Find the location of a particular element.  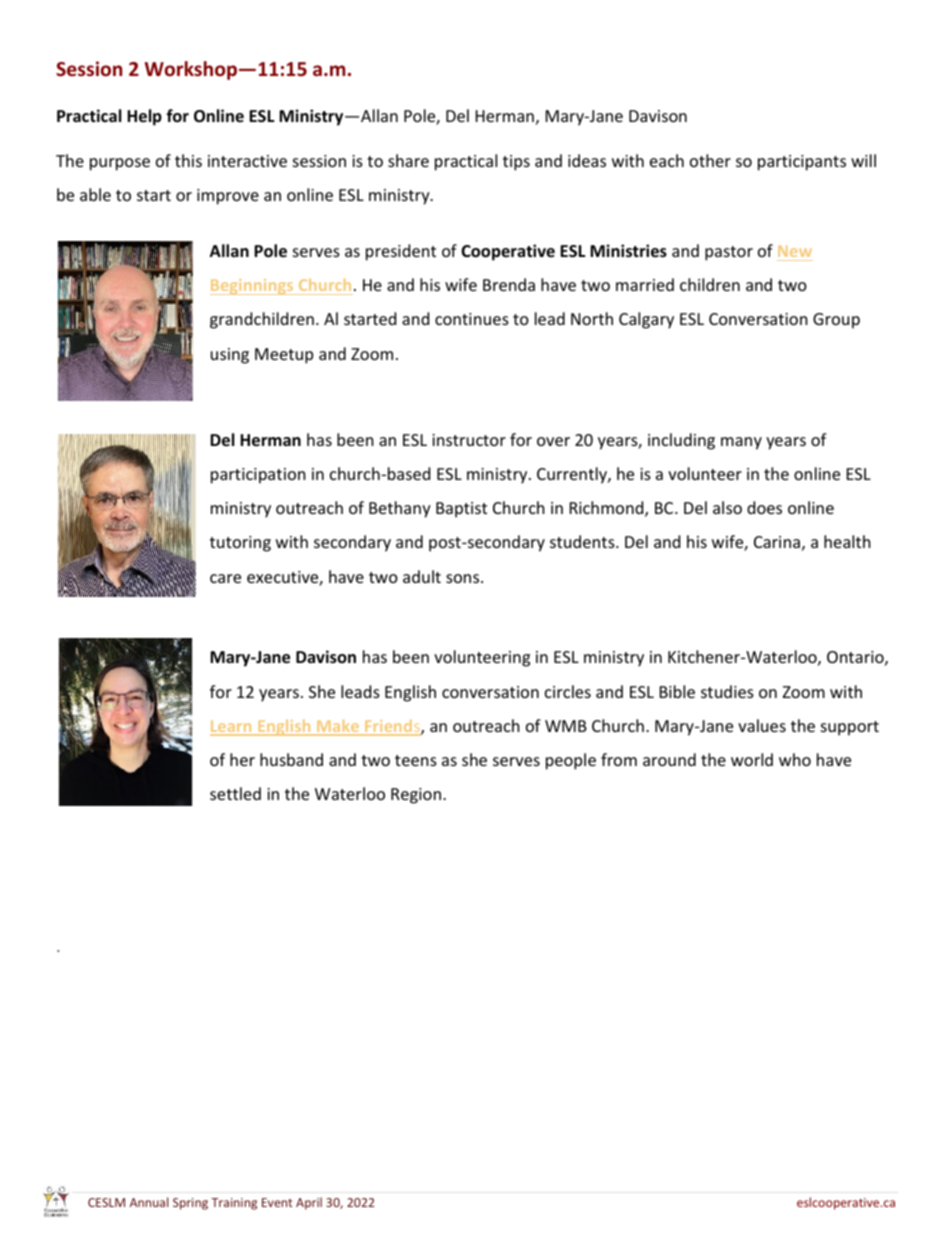

participants is located at coordinates (802, 163).
